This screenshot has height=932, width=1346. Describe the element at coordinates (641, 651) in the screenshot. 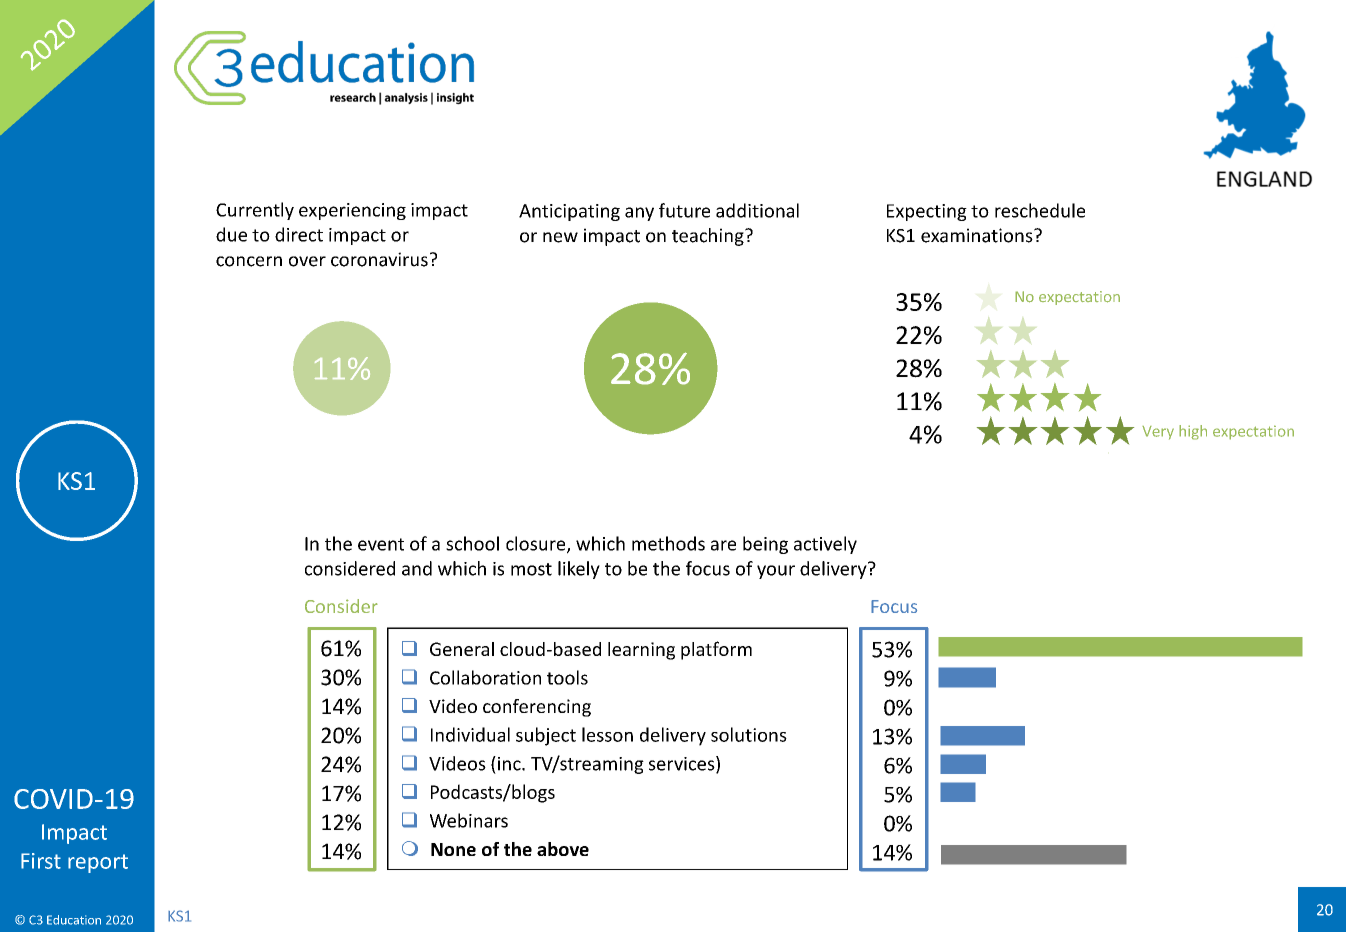

I see `learning` at that location.
